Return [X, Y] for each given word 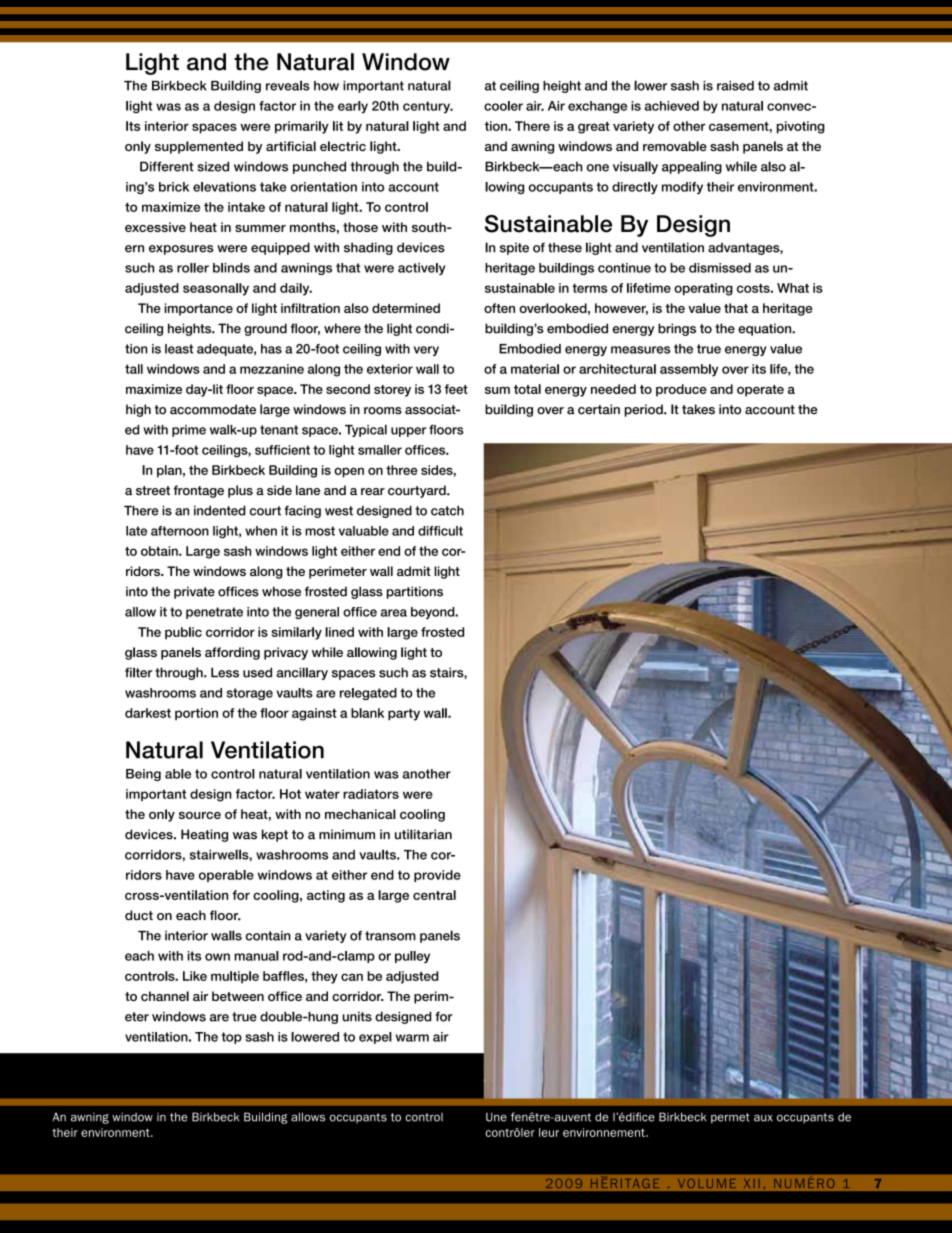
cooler [503, 106]
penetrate [214, 613]
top [231, 1038]
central [434, 895]
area [393, 613]
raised [735, 86]
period [645, 410]
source [200, 815]
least [179, 349]
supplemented [199, 147]
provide [437, 876]
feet [456, 389]
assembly [689, 370]
